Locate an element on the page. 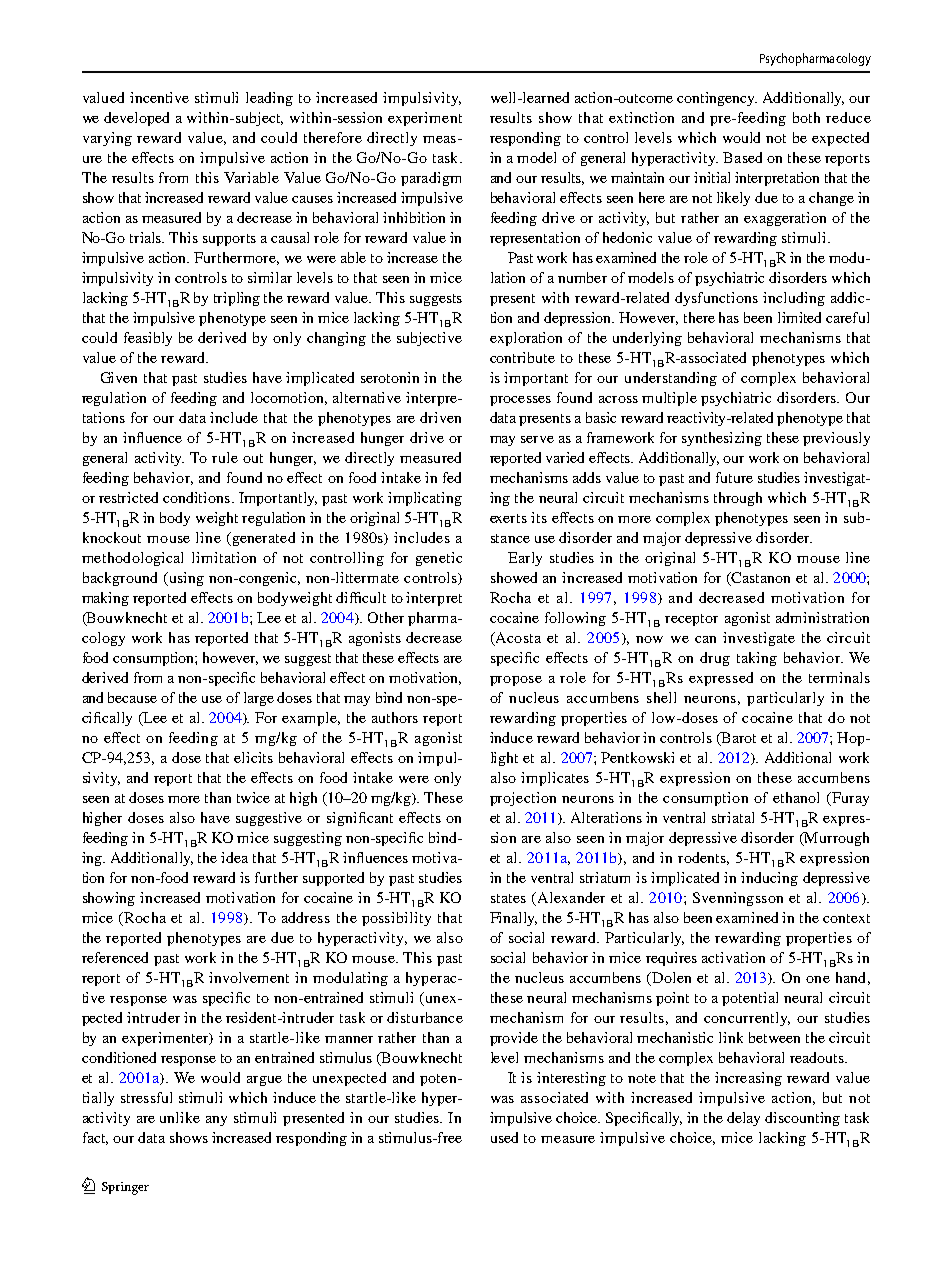  used is located at coordinates (504, 1137).
